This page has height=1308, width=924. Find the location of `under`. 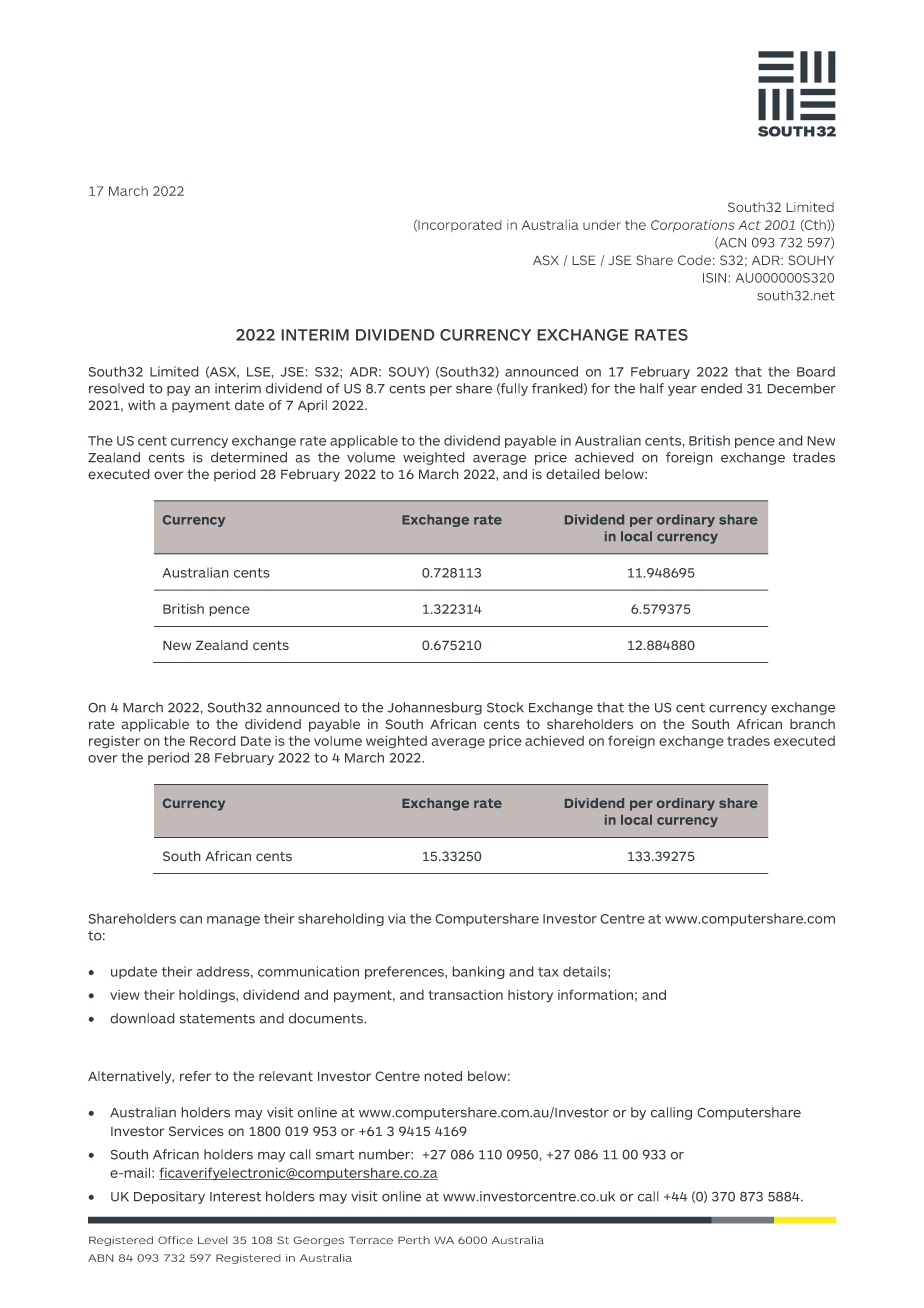

under is located at coordinates (602, 225).
